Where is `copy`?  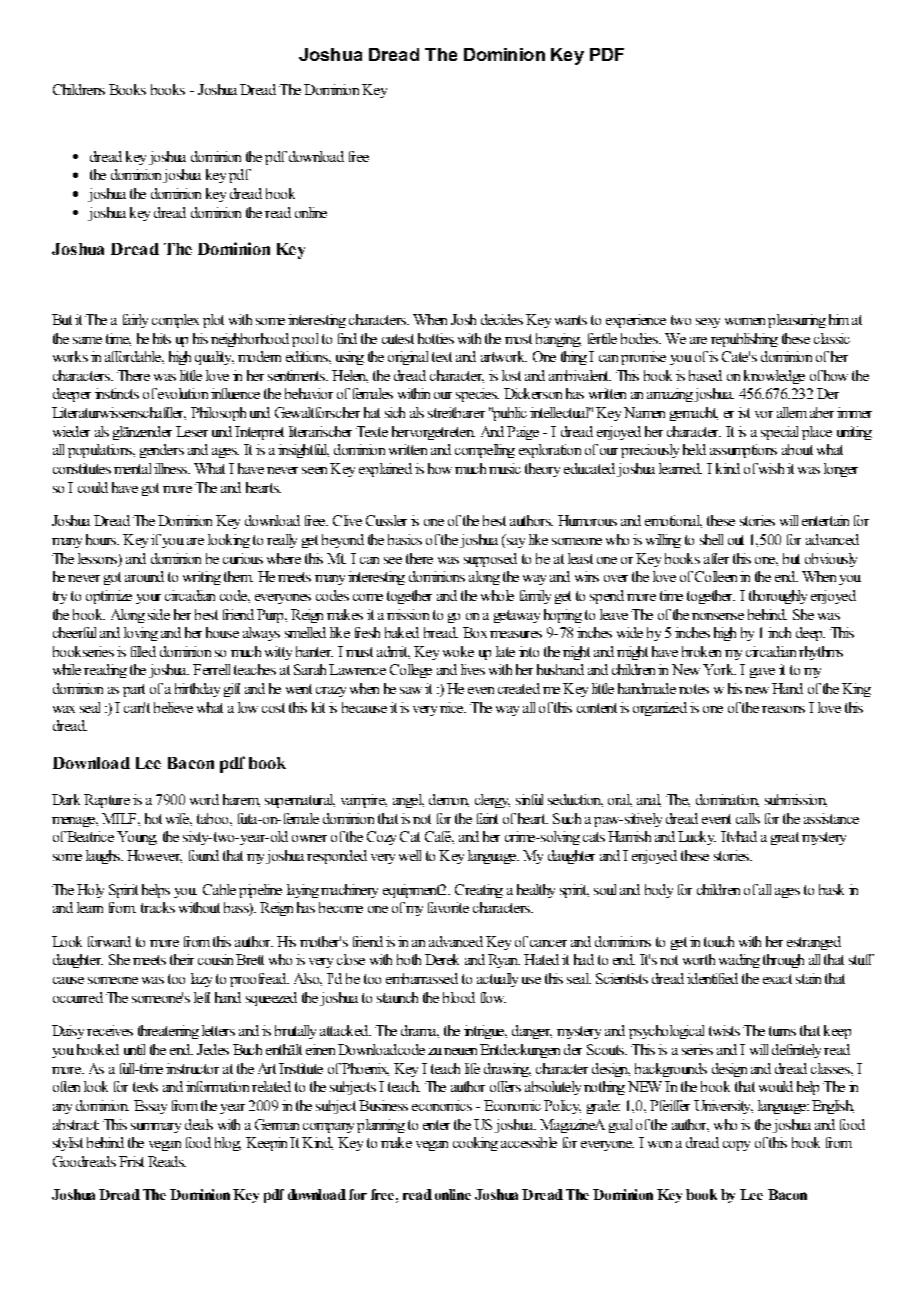 copy is located at coordinates (736, 1146).
